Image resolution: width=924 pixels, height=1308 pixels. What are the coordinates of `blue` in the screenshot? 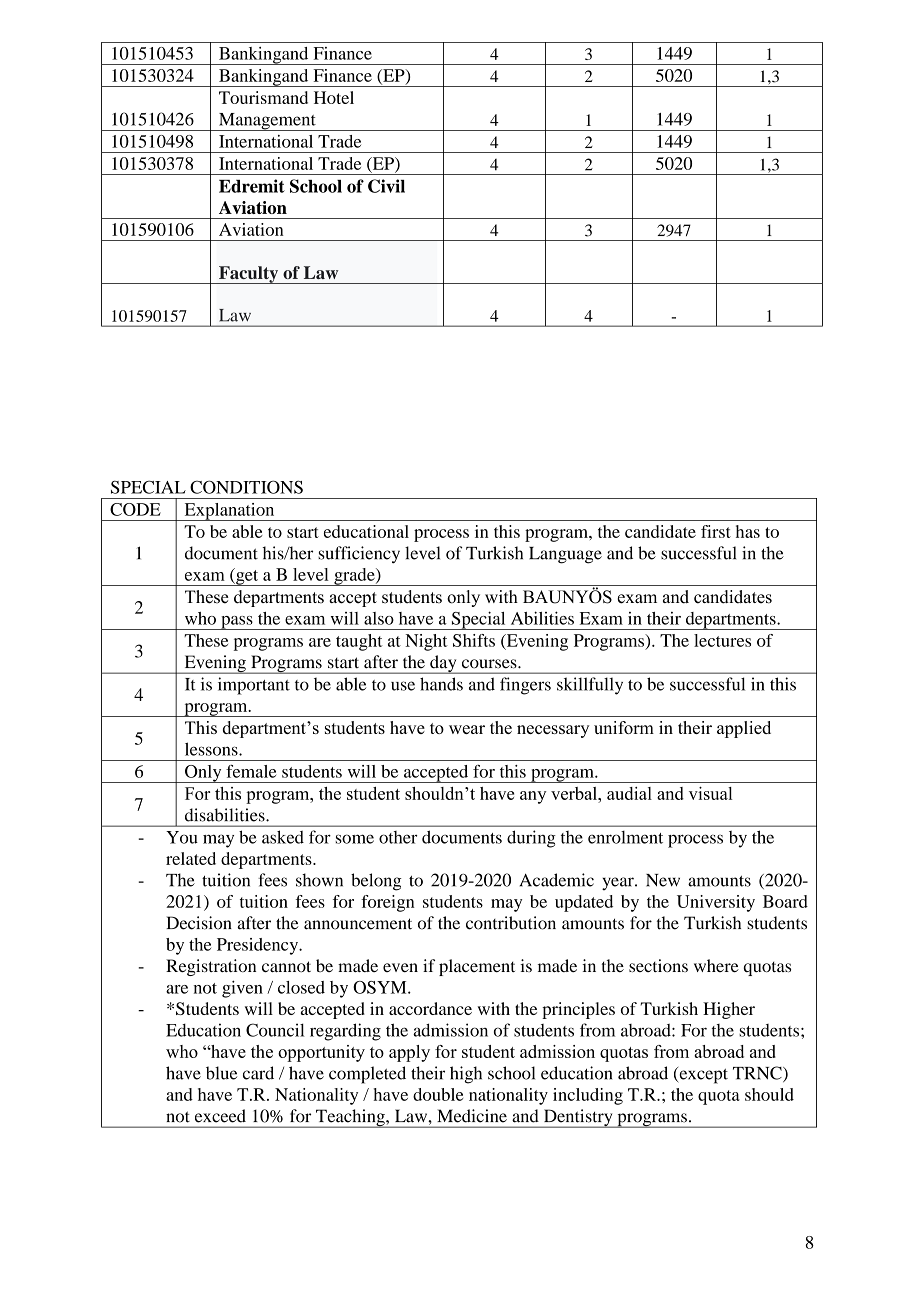 It's located at (221, 1073).
